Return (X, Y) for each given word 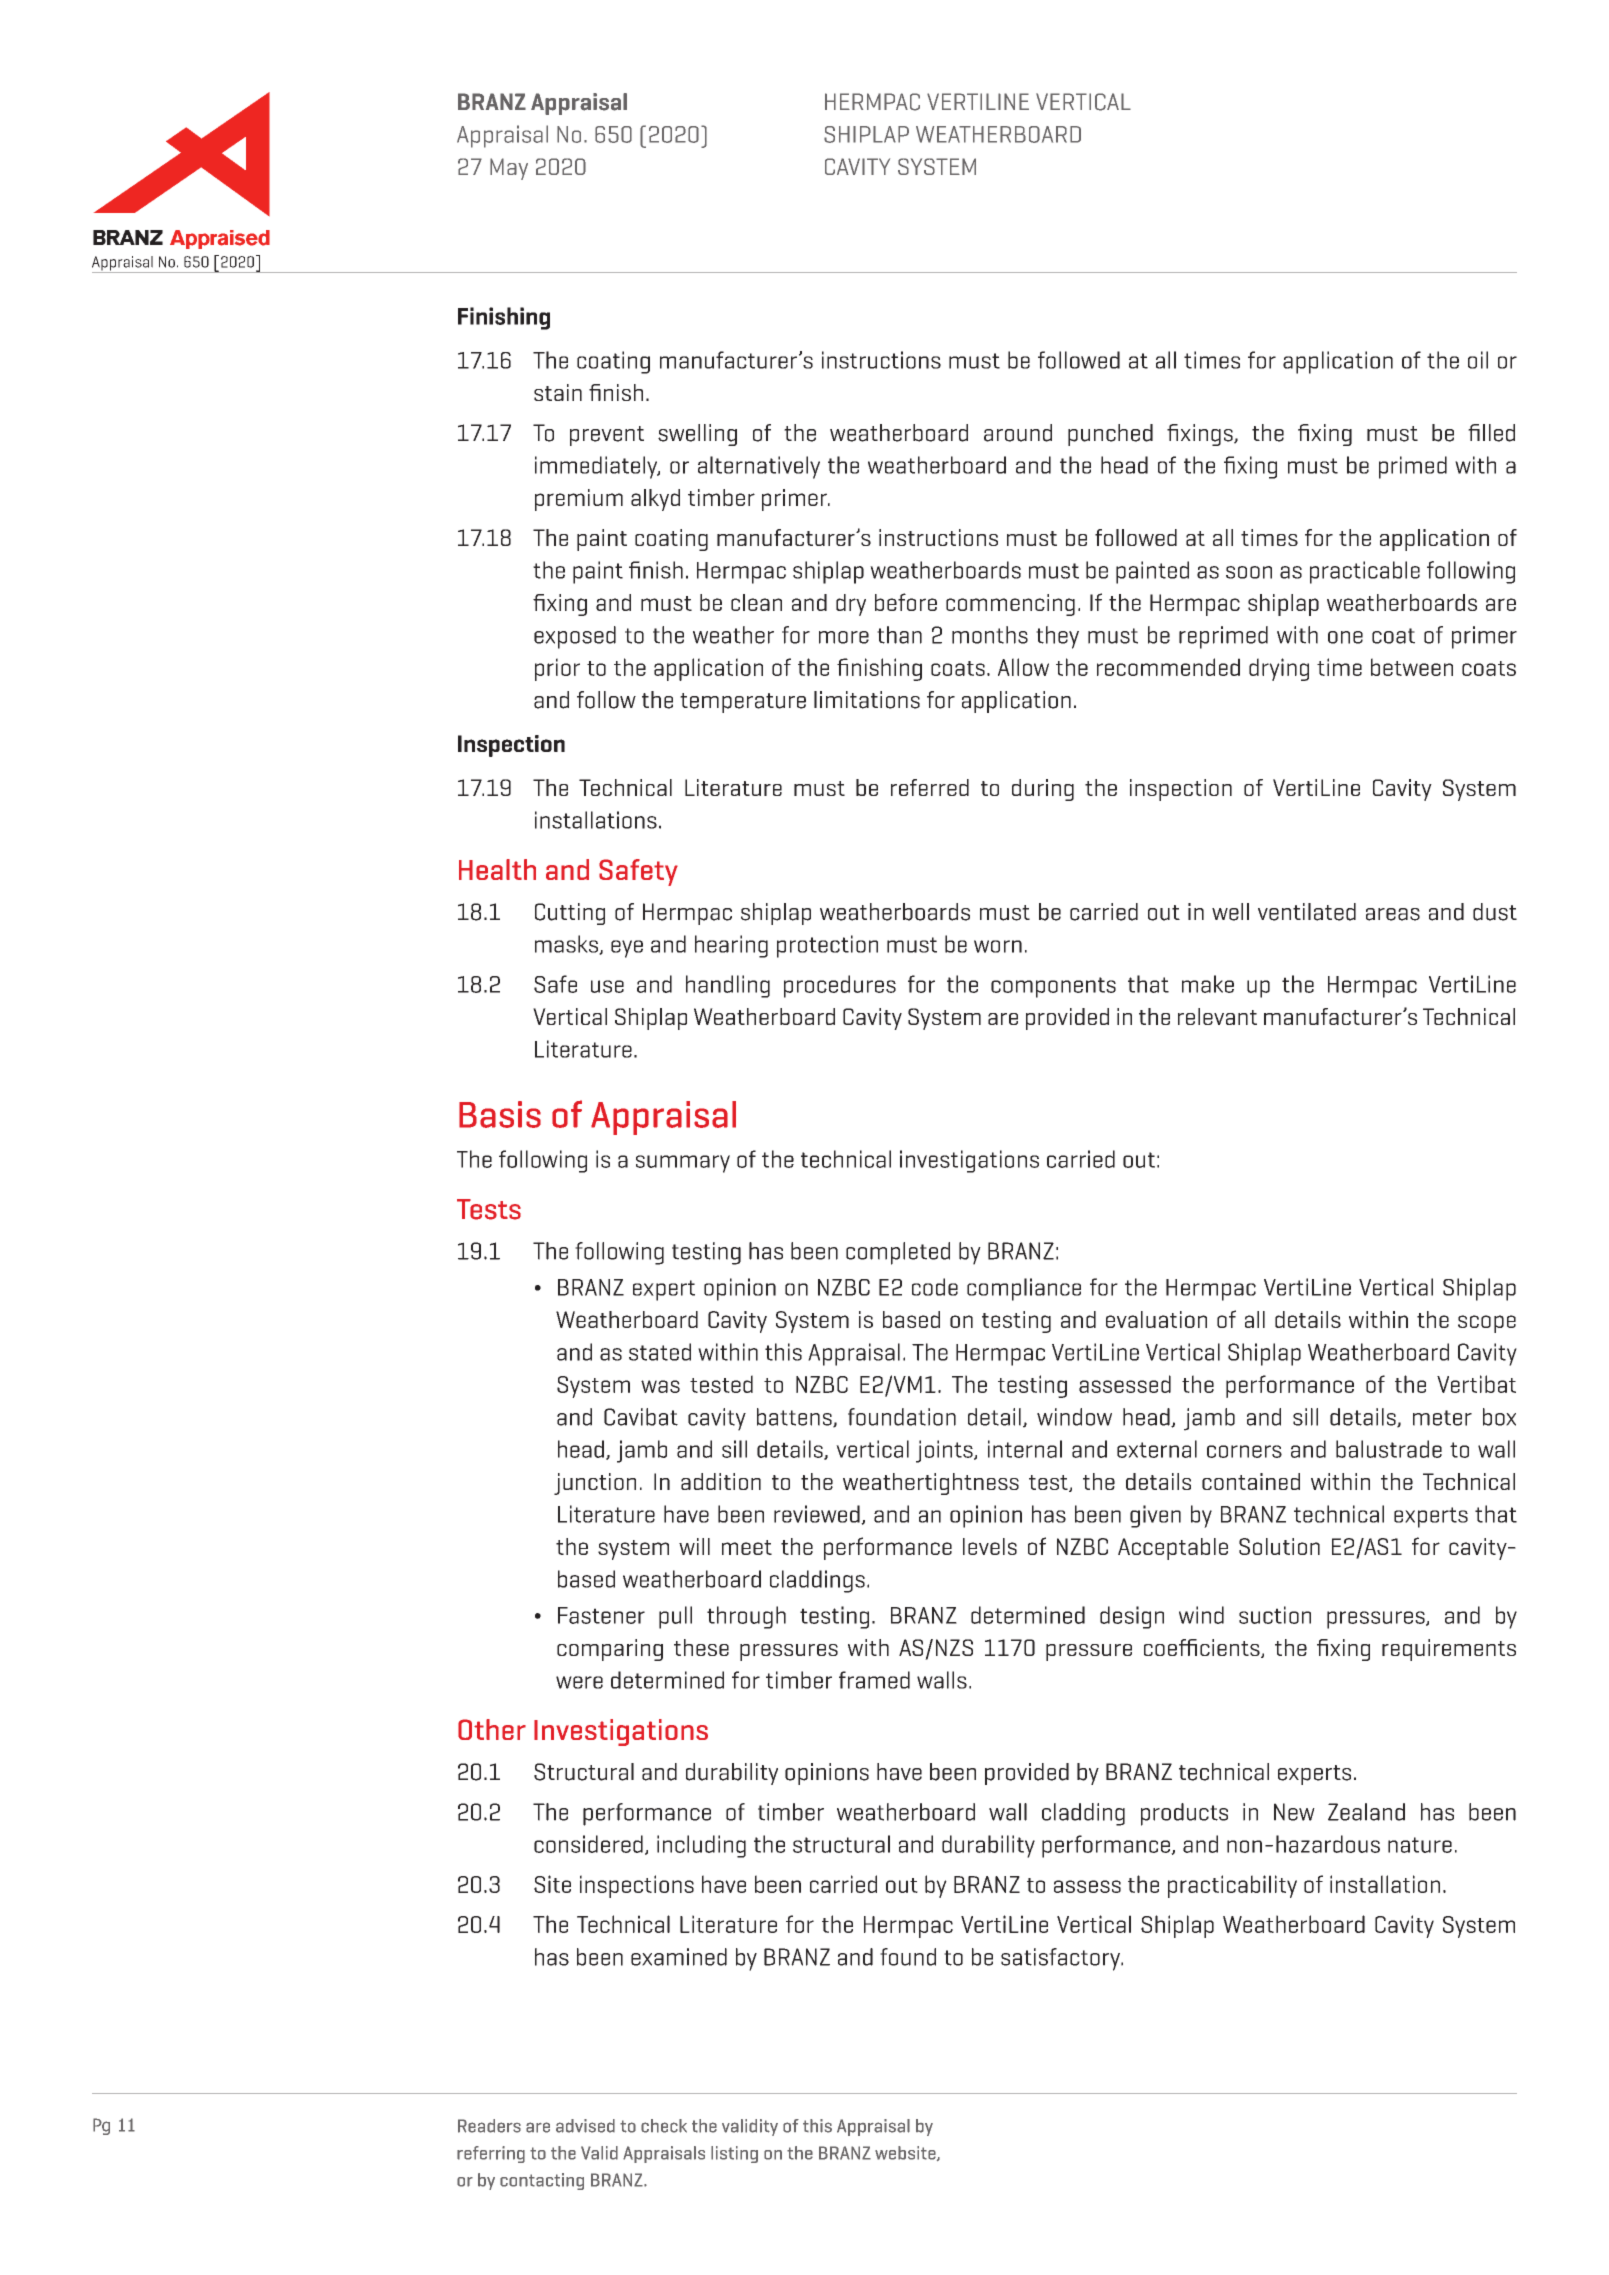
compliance (1024, 1289)
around (1018, 433)
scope (1487, 1324)
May (509, 169)
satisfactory (1062, 1959)
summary (683, 1164)
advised (585, 2126)
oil (1478, 360)
